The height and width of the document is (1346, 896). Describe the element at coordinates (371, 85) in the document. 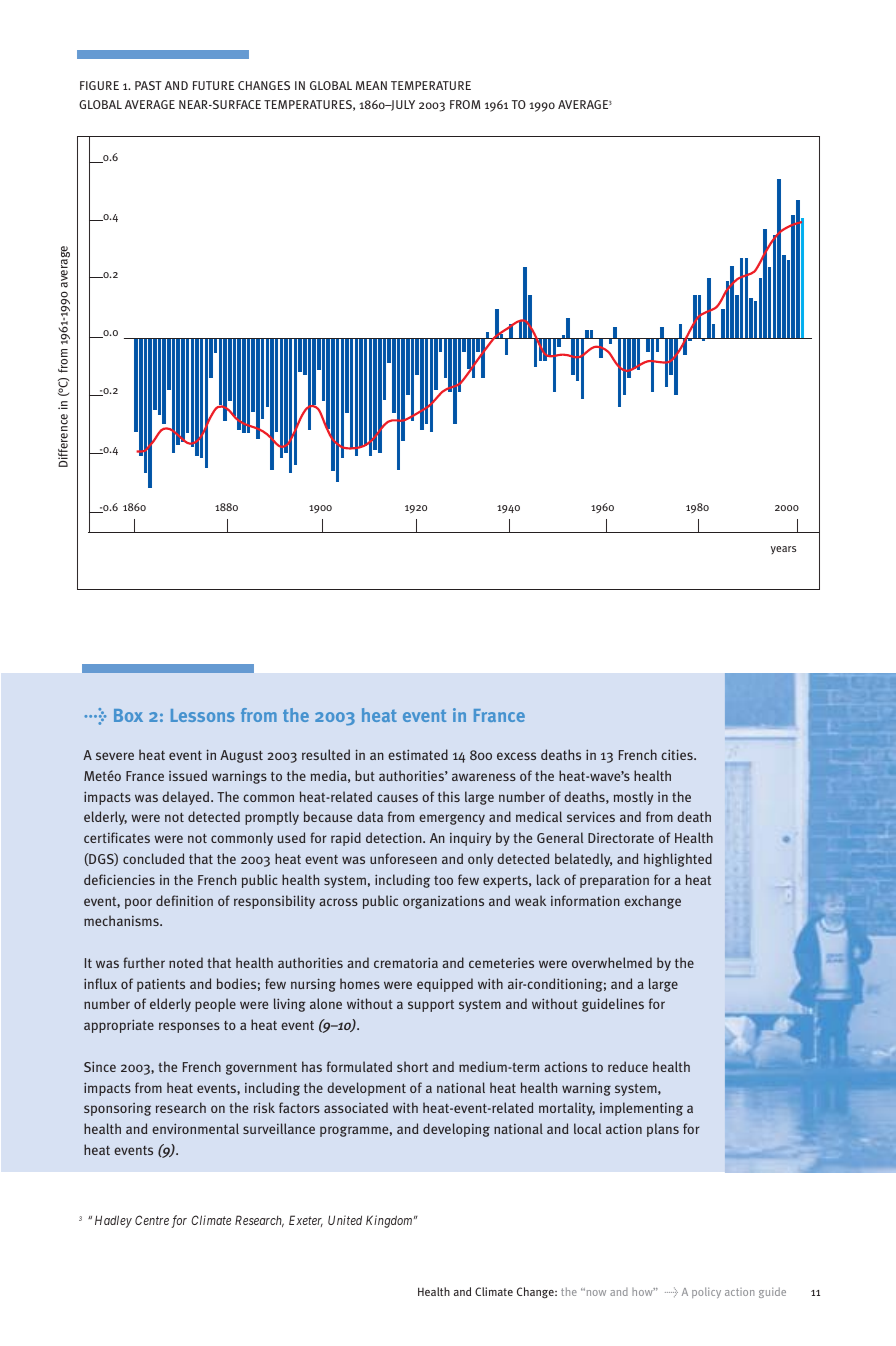

I see `MEAN` at that location.
